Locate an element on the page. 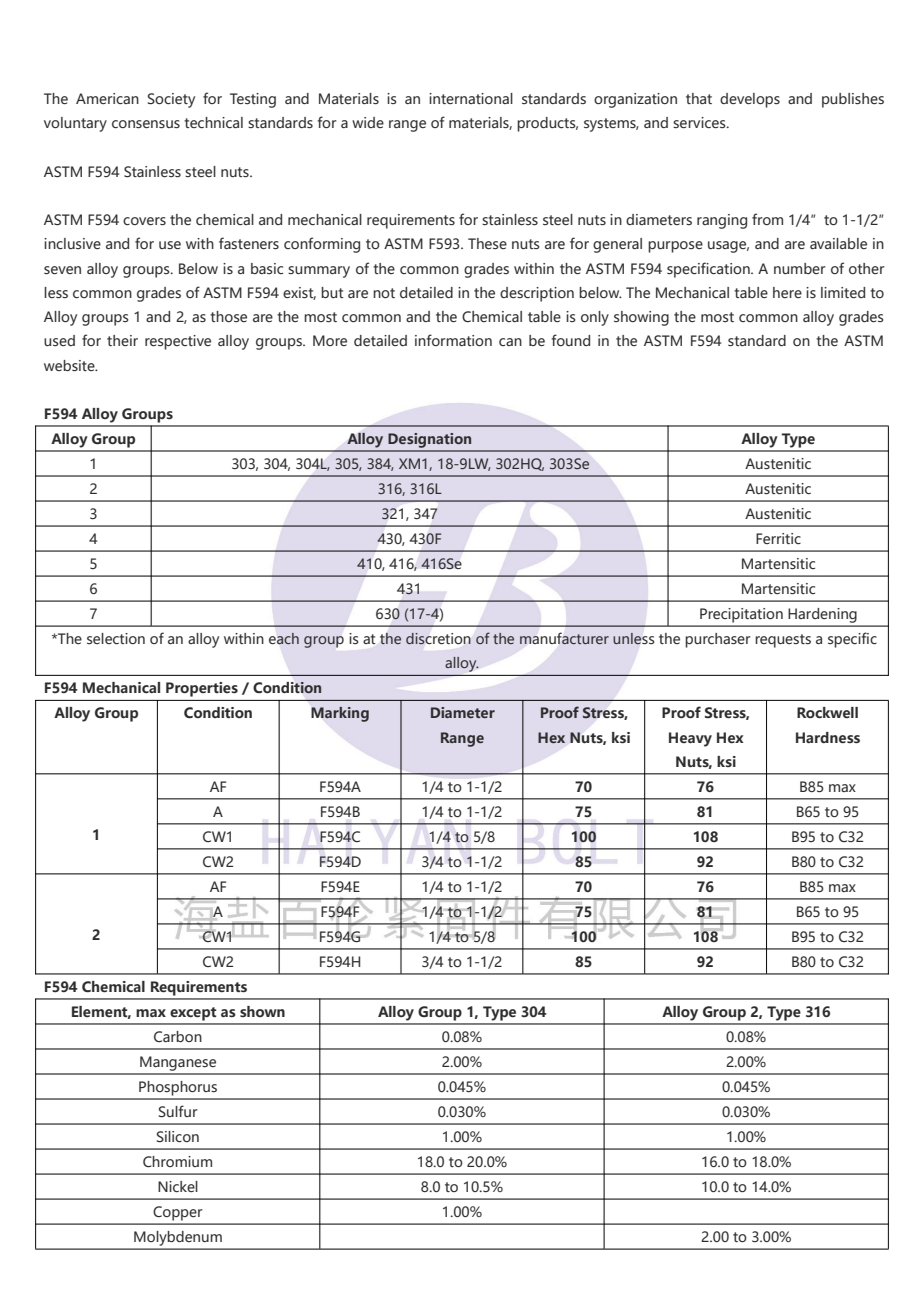 Image resolution: width=924 pixels, height=1308 pixels. consensus is located at coordinates (146, 124).
